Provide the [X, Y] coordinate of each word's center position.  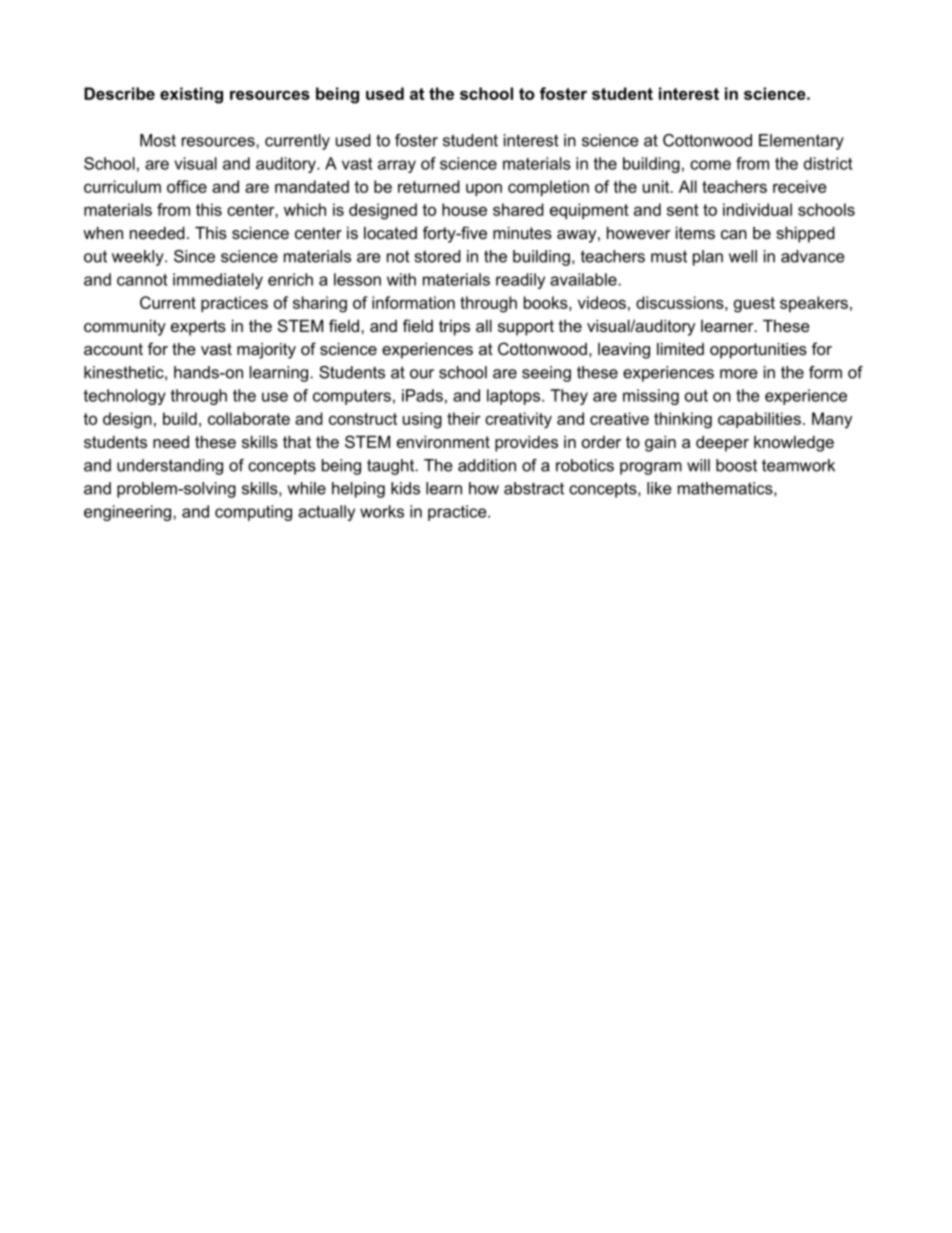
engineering [129, 513]
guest [754, 305]
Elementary [801, 142]
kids [405, 488]
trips [454, 328]
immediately [218, 281]
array [397, 166]
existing [191, 95]
